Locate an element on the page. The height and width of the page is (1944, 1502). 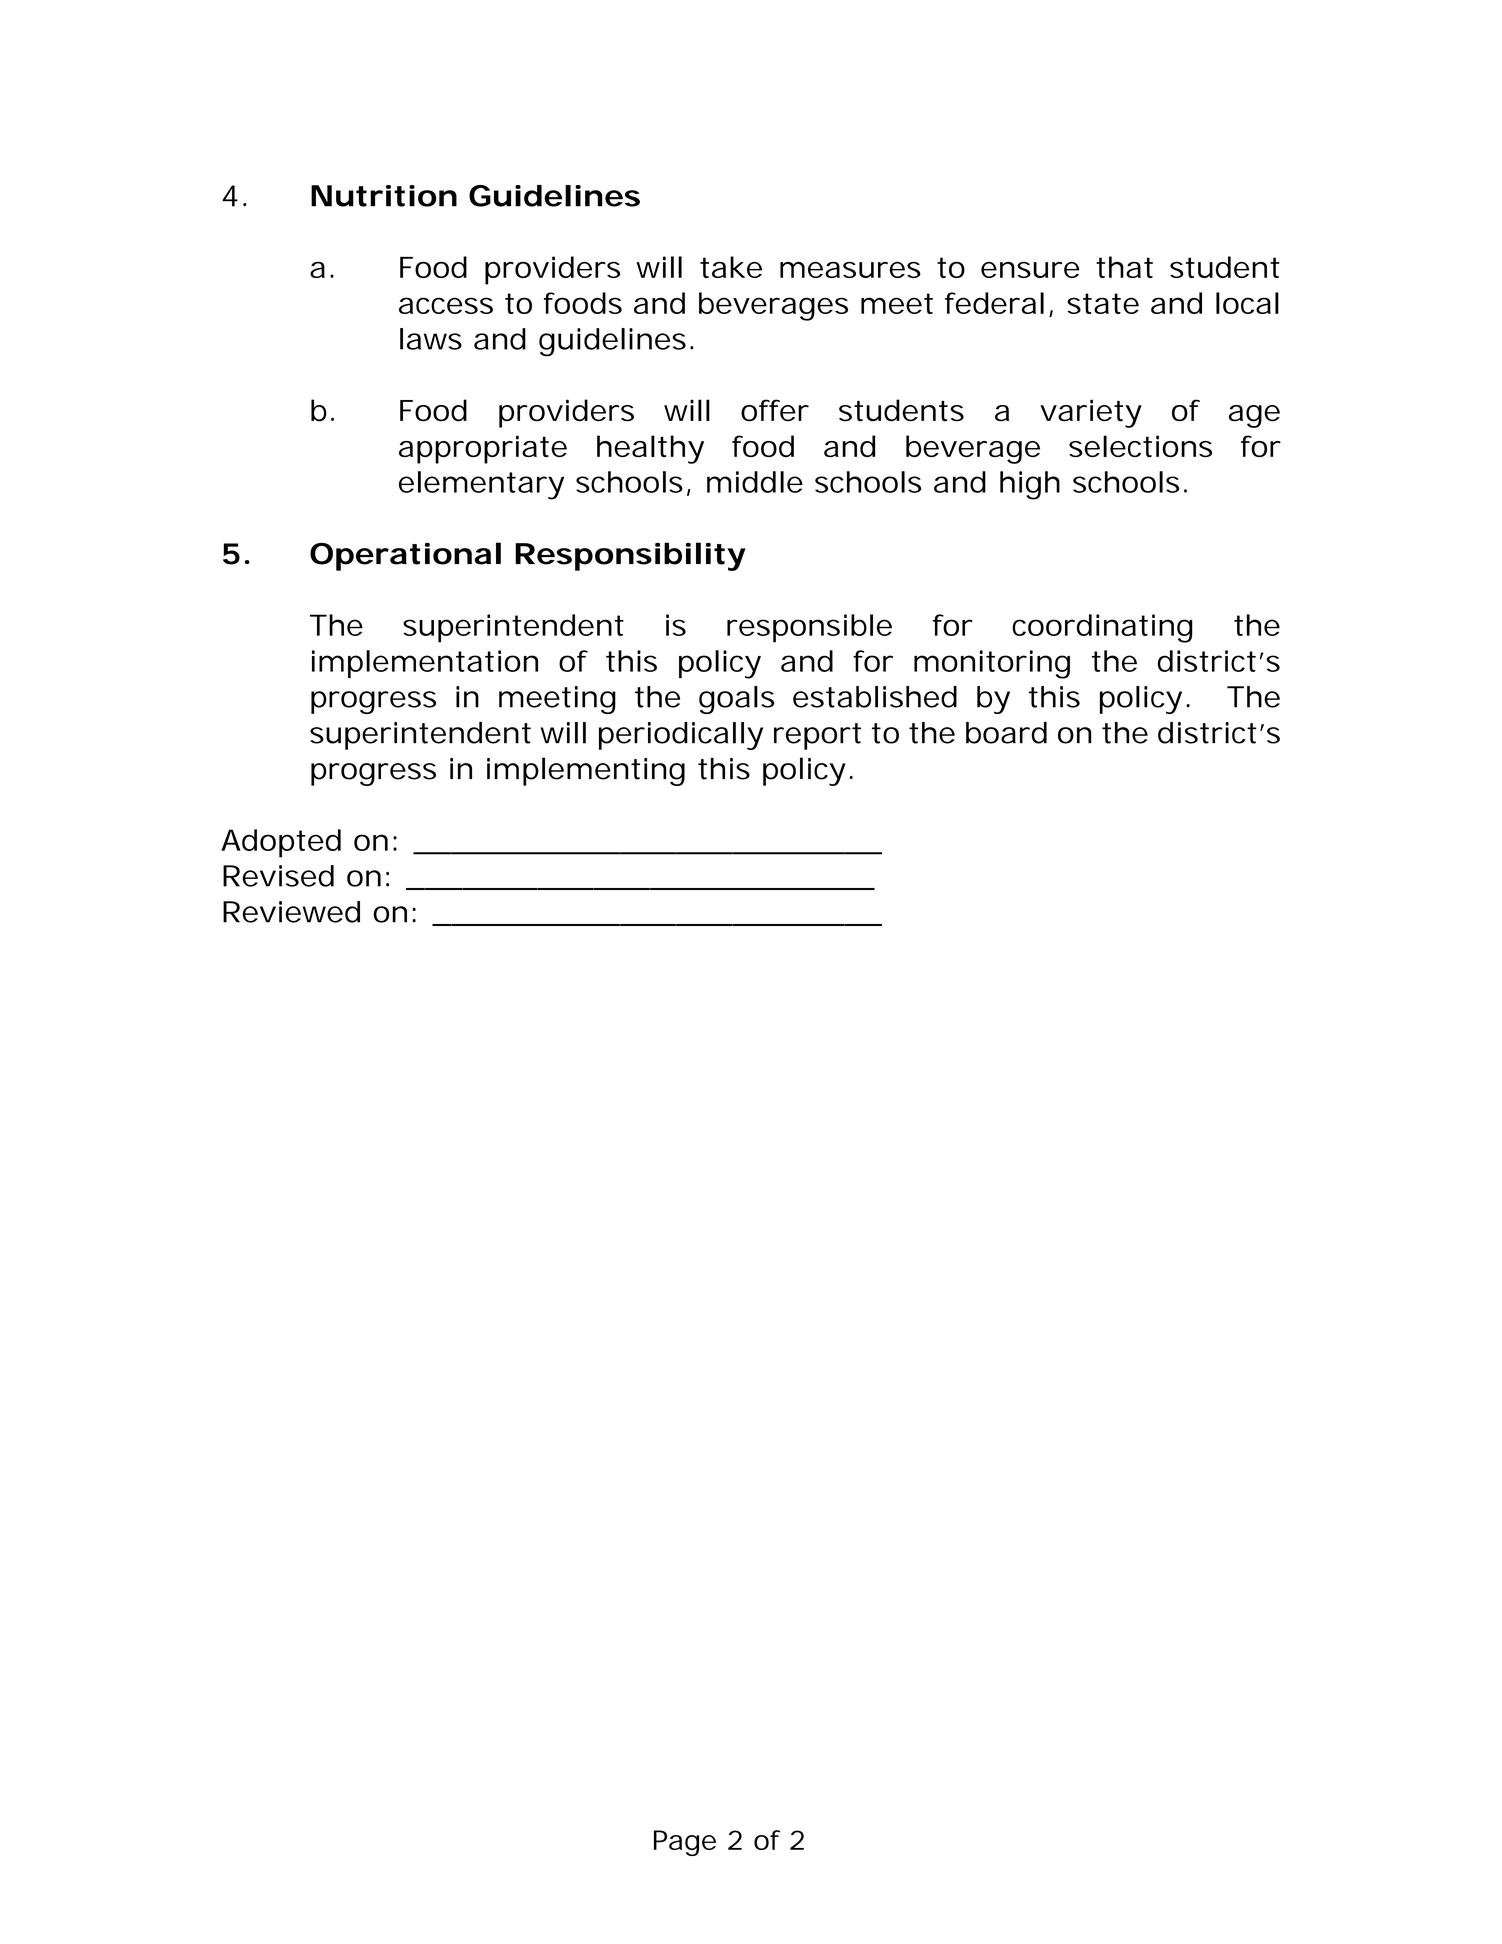
implementing is located at coordinates (586, 771).
